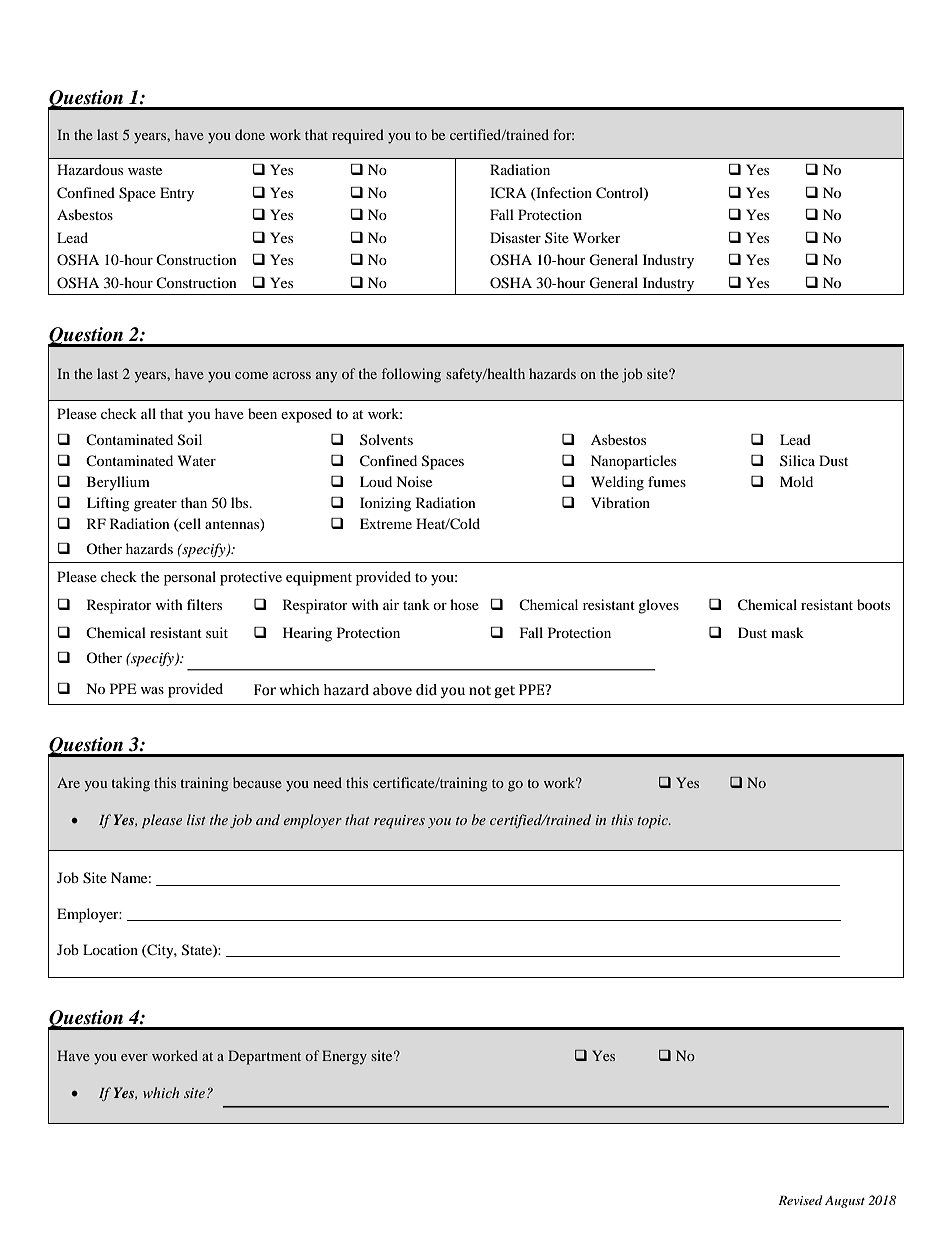  Describe the element at coordinates (515, 237) in the image. I see `Disaster` at that location.
